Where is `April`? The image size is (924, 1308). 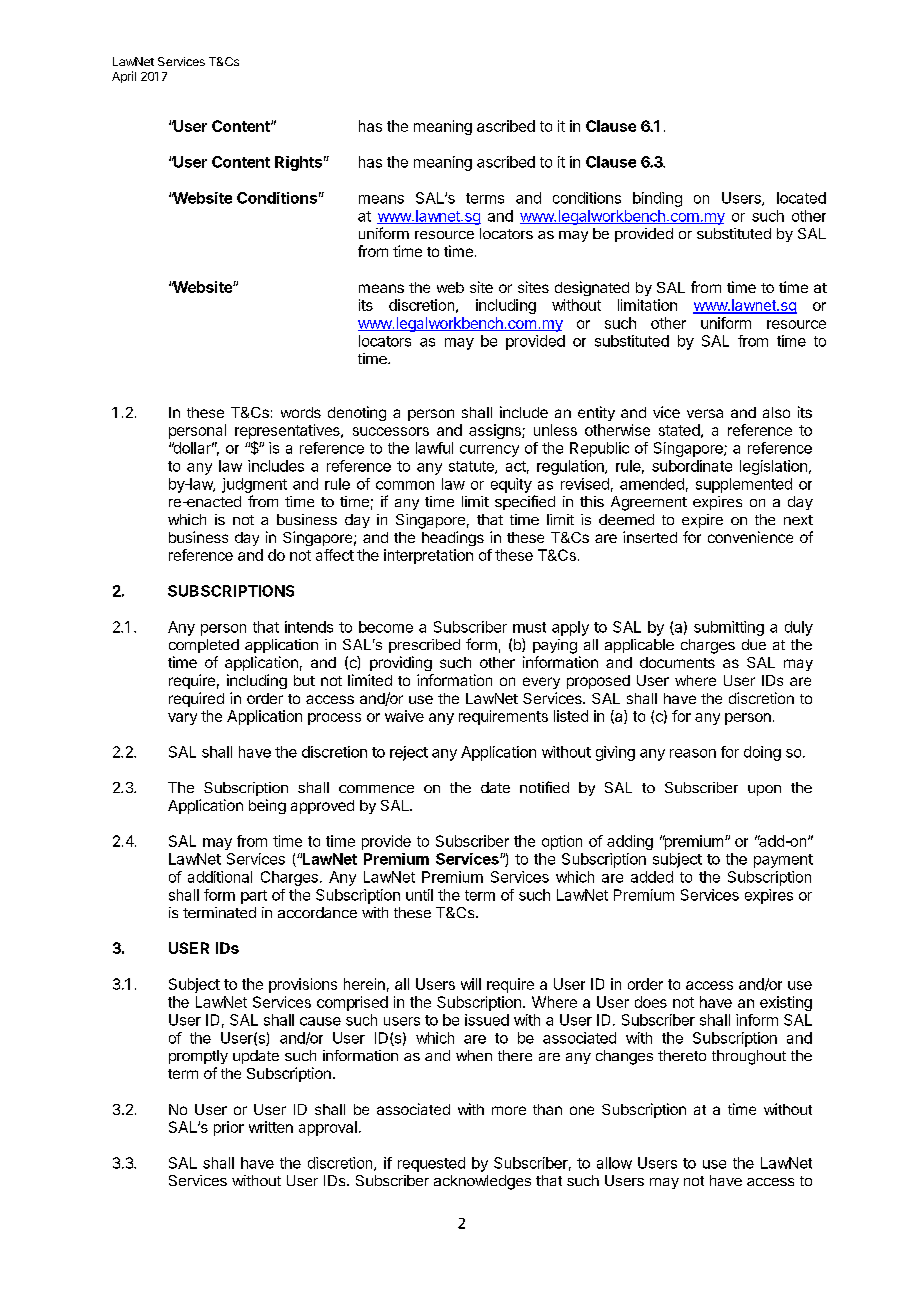 April is located at coordinates (124, 77).
